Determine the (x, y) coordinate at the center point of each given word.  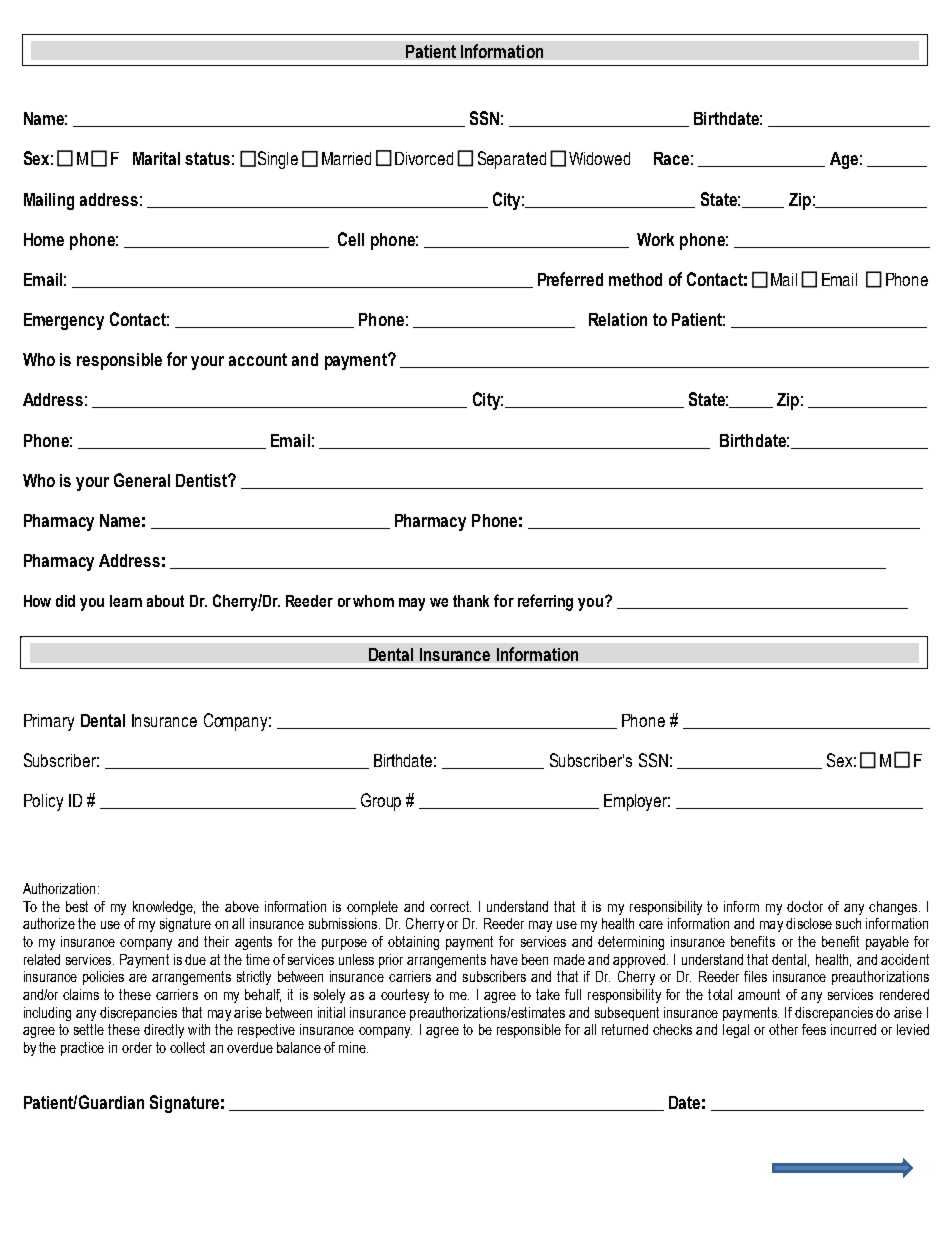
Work (655, 239)
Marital (156, 158)
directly (164, 1031)
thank (471, 601)
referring (545, 602)
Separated (512, 160)
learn (126, 601)
